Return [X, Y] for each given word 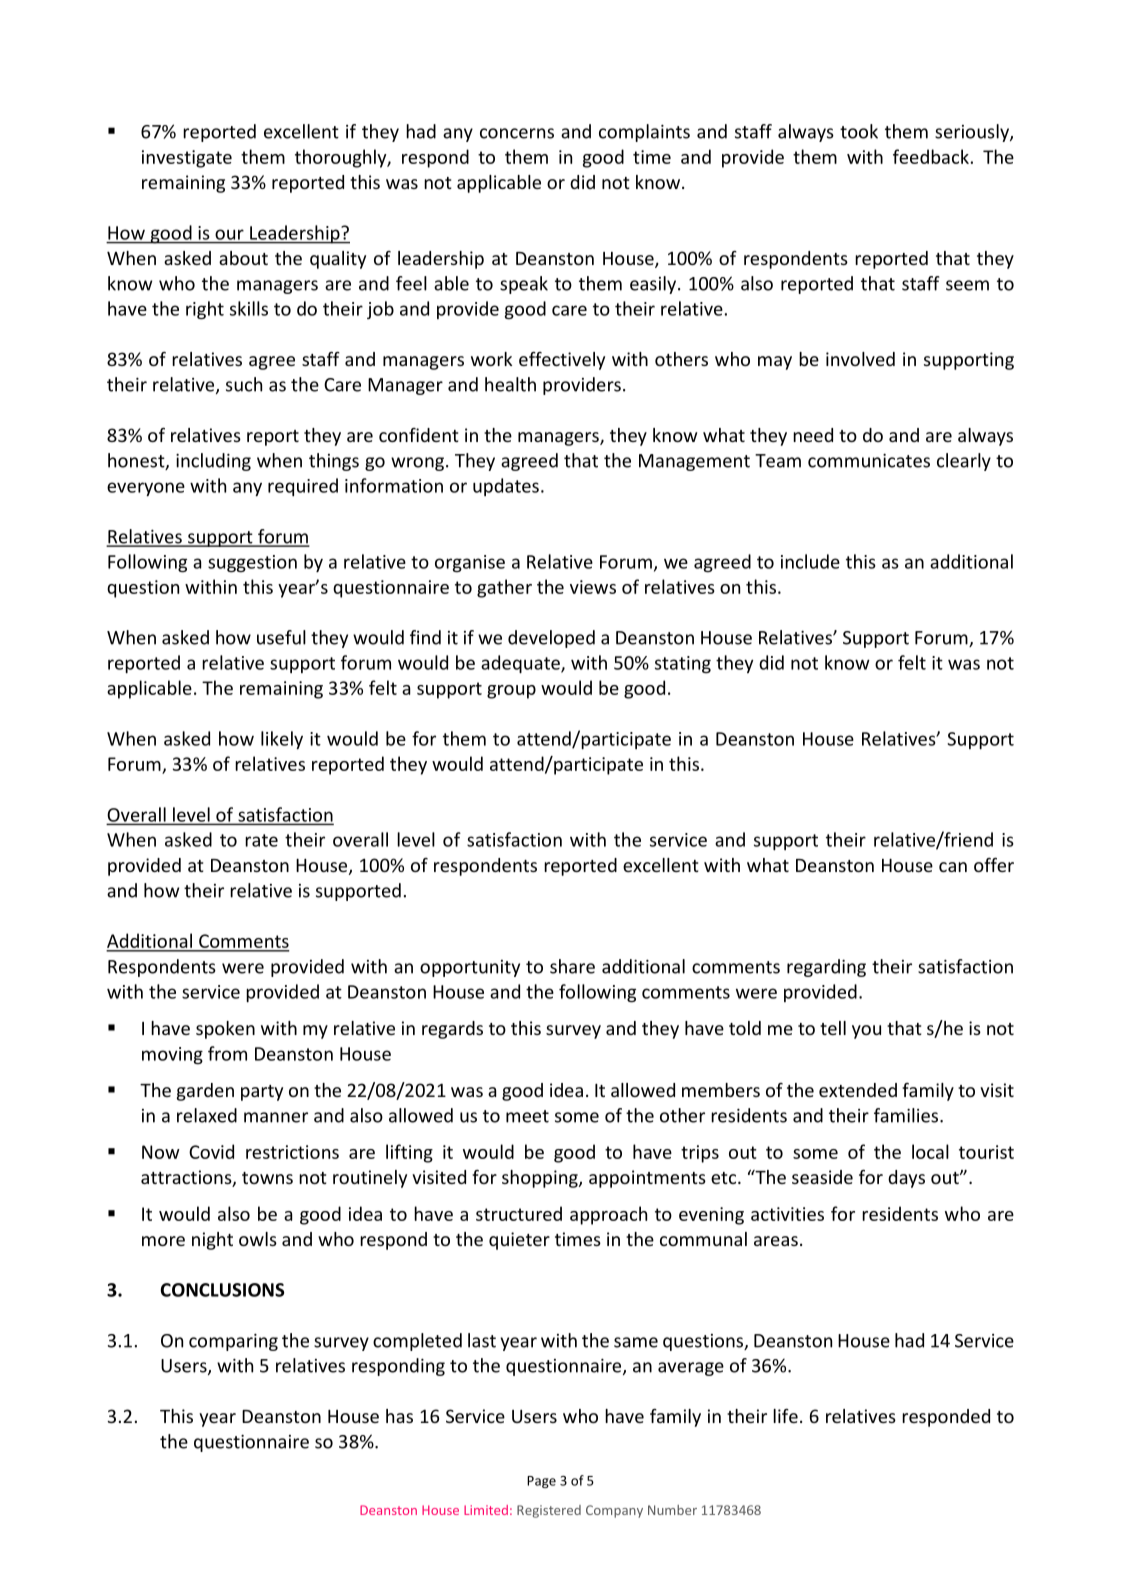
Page [541, 1482]
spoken [225, 1030]
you [866, 1032]
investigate [187, 159]
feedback [931, 156]
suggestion [252, 563]
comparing [233, 1342]
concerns [517, 133]
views [593, 587]
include [810, 561]
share [572, 966]
